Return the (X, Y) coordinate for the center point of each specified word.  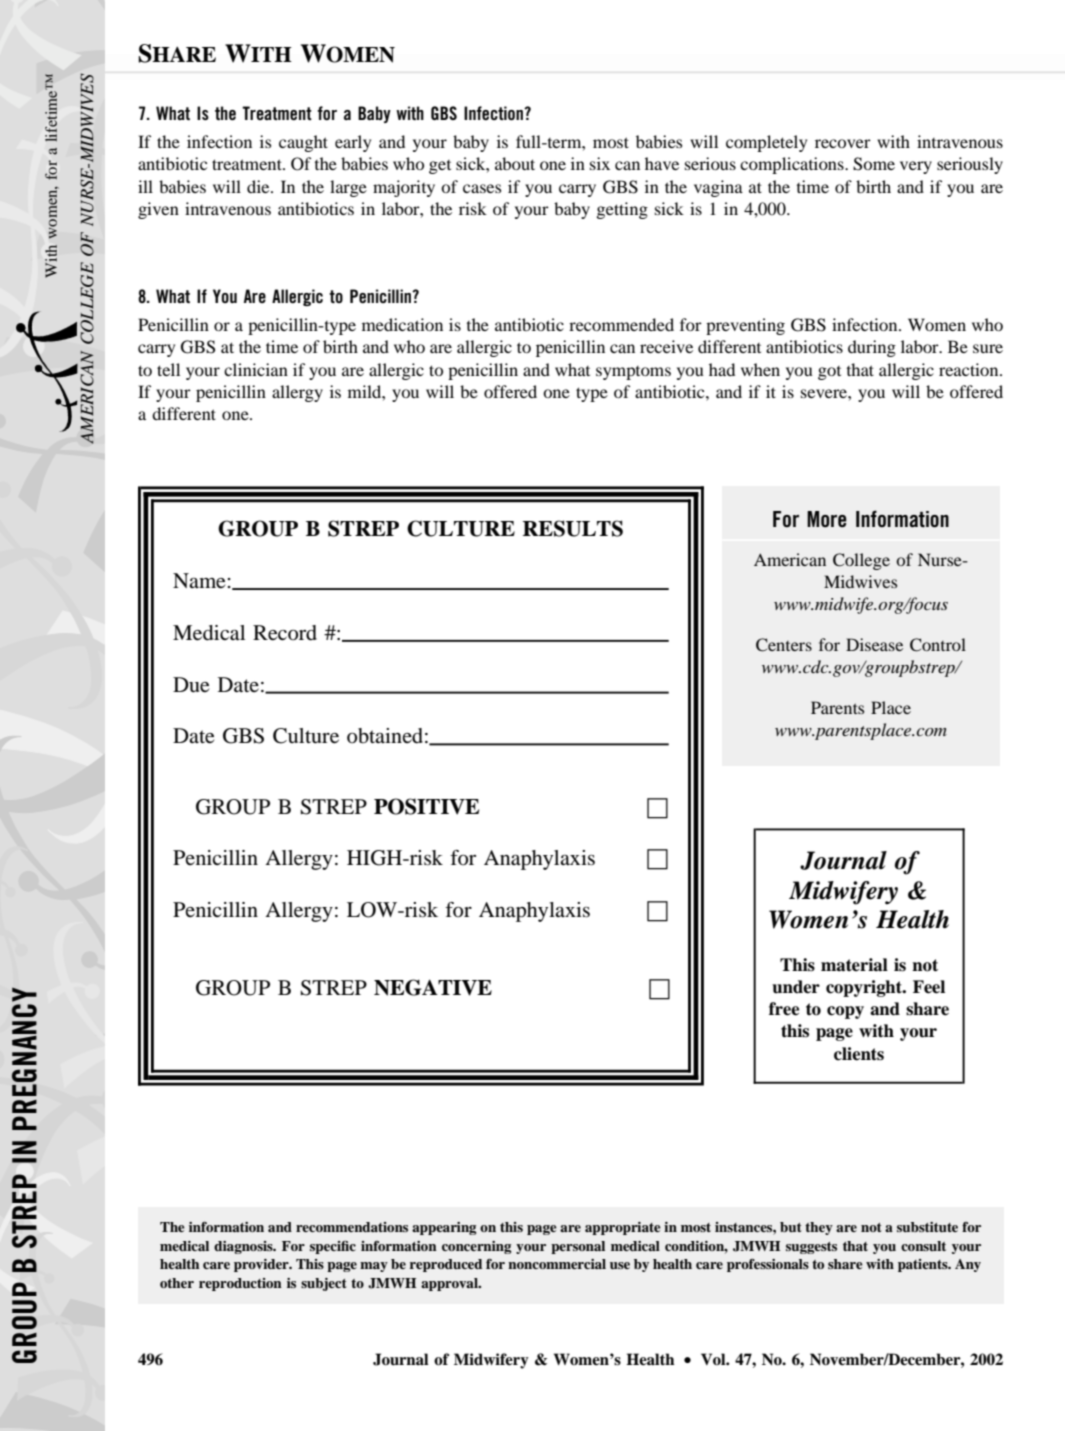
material (854, 965)
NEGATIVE (433, 987)
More (827, 519)
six (600, 163)
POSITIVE (426, 806)
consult (923, 1246)
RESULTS (573, 528)
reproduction (240, 1284)
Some (874, 164)
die (259, 186)
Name (200, 581)
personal (578, 1247)
